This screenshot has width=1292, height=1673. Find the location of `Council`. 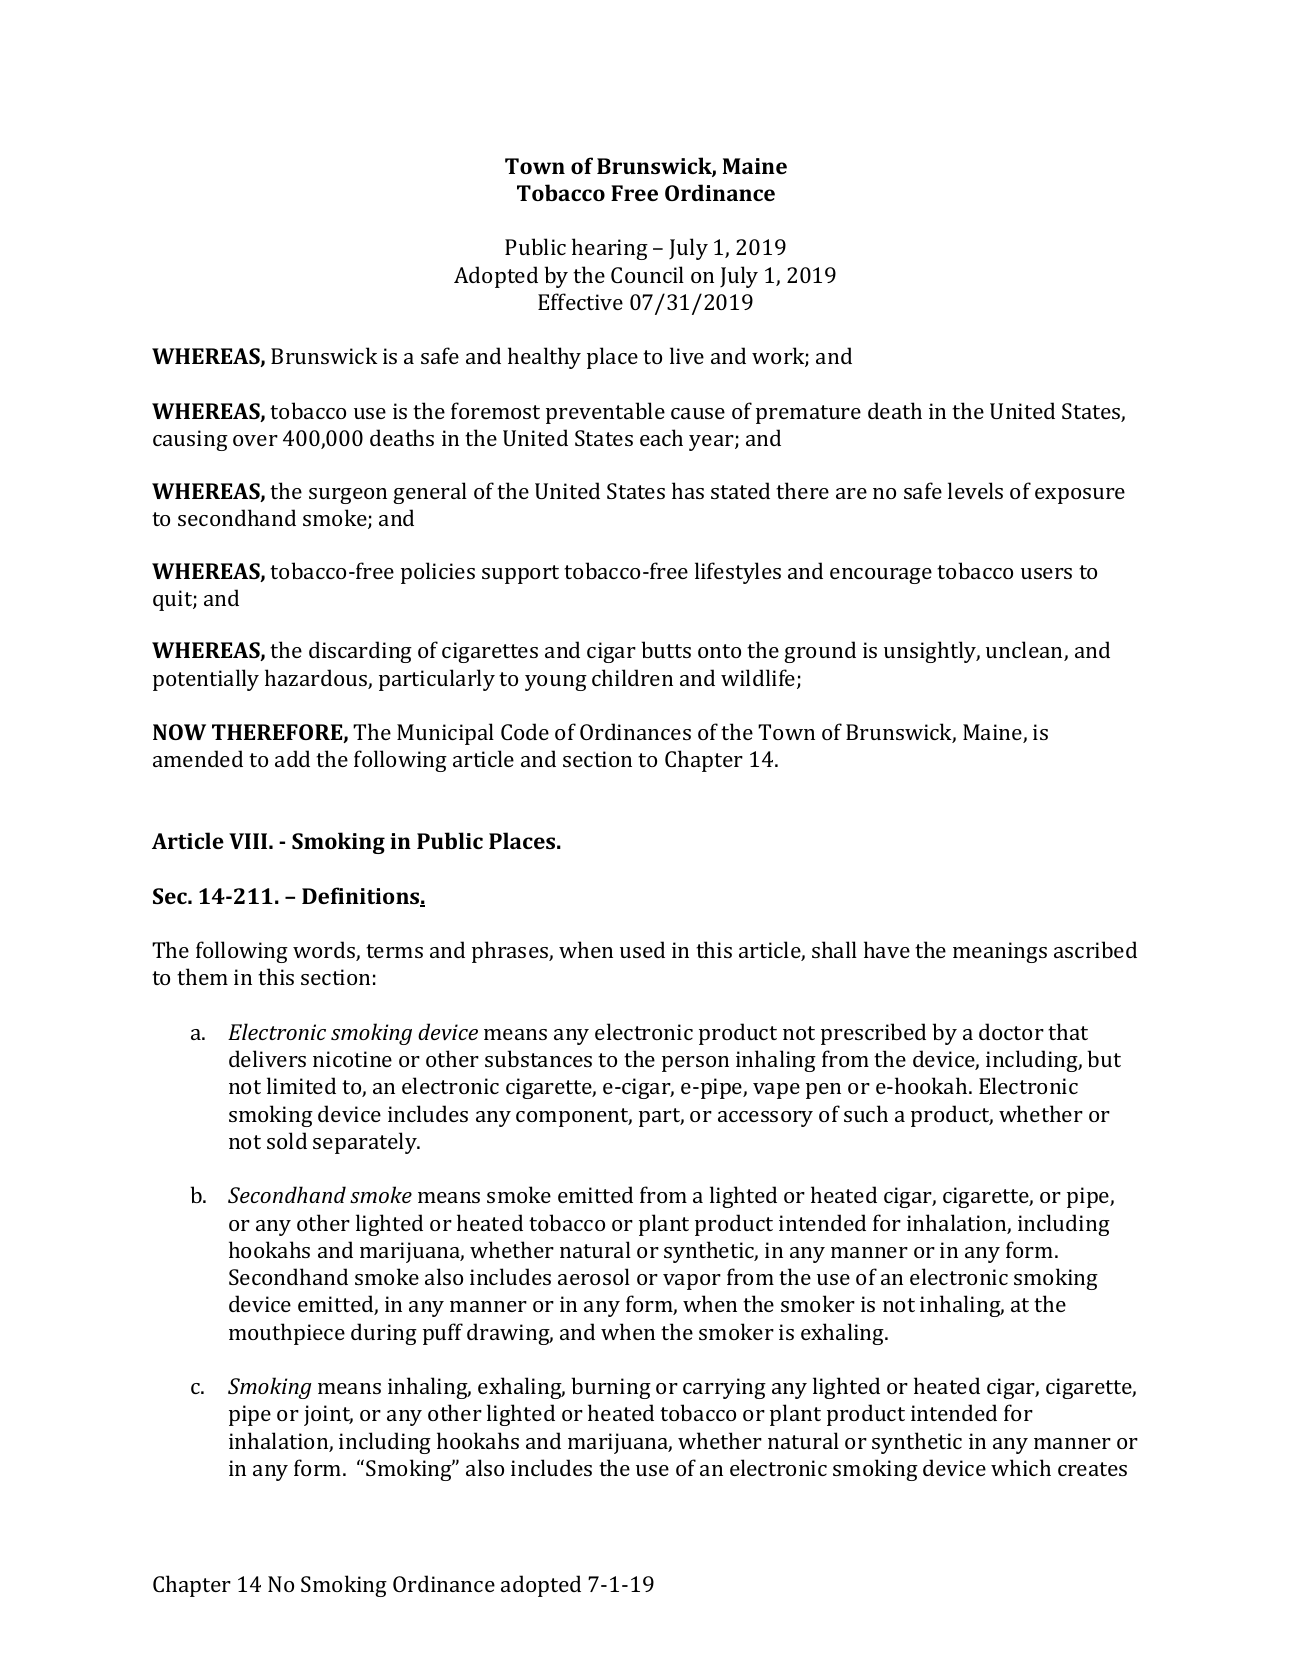

Council is located at coordinates (647, 274).
